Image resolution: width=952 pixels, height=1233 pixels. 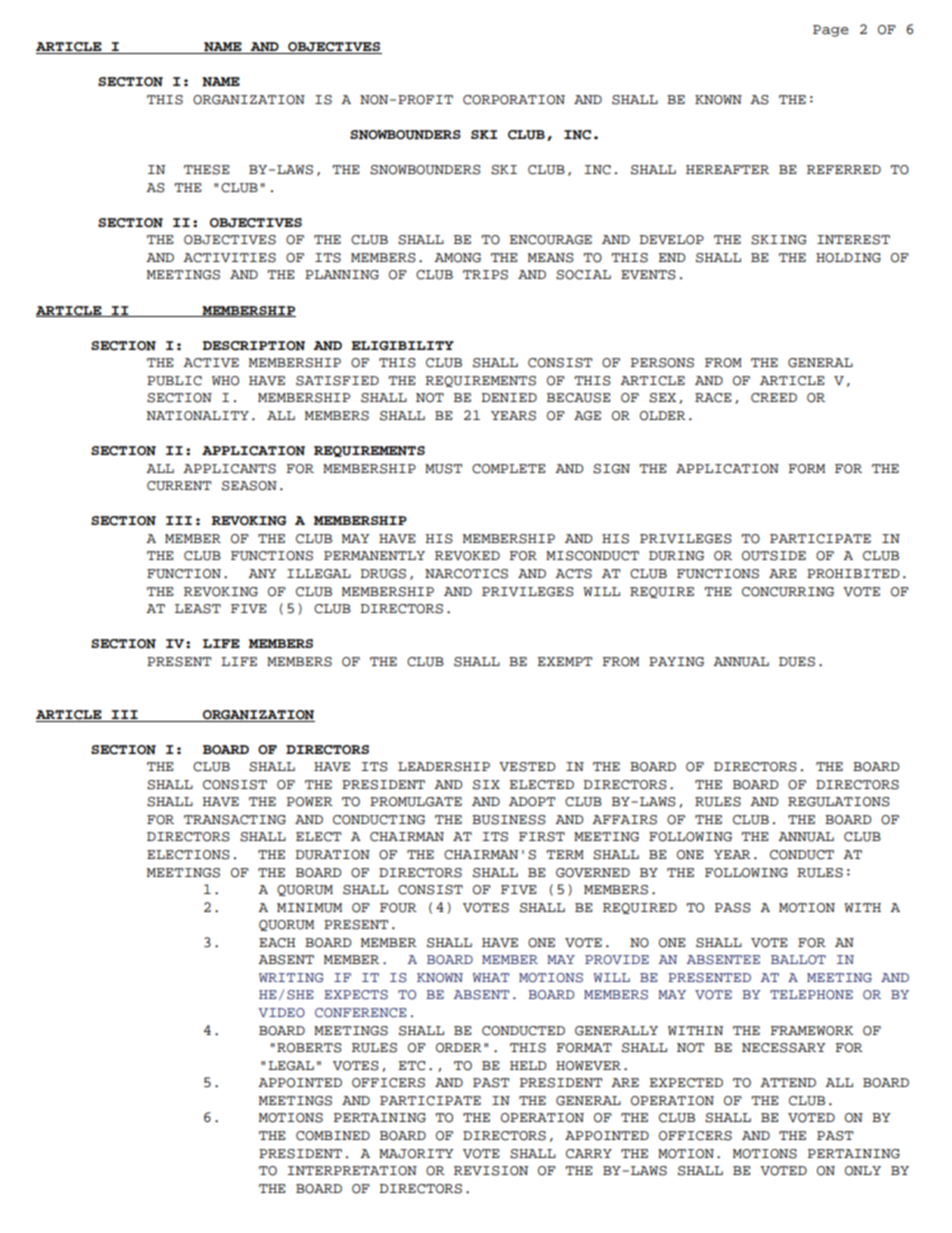 What do you see at coordinates (831, 31) in the image?
I see `Page` at bounding box center [831, 31].
